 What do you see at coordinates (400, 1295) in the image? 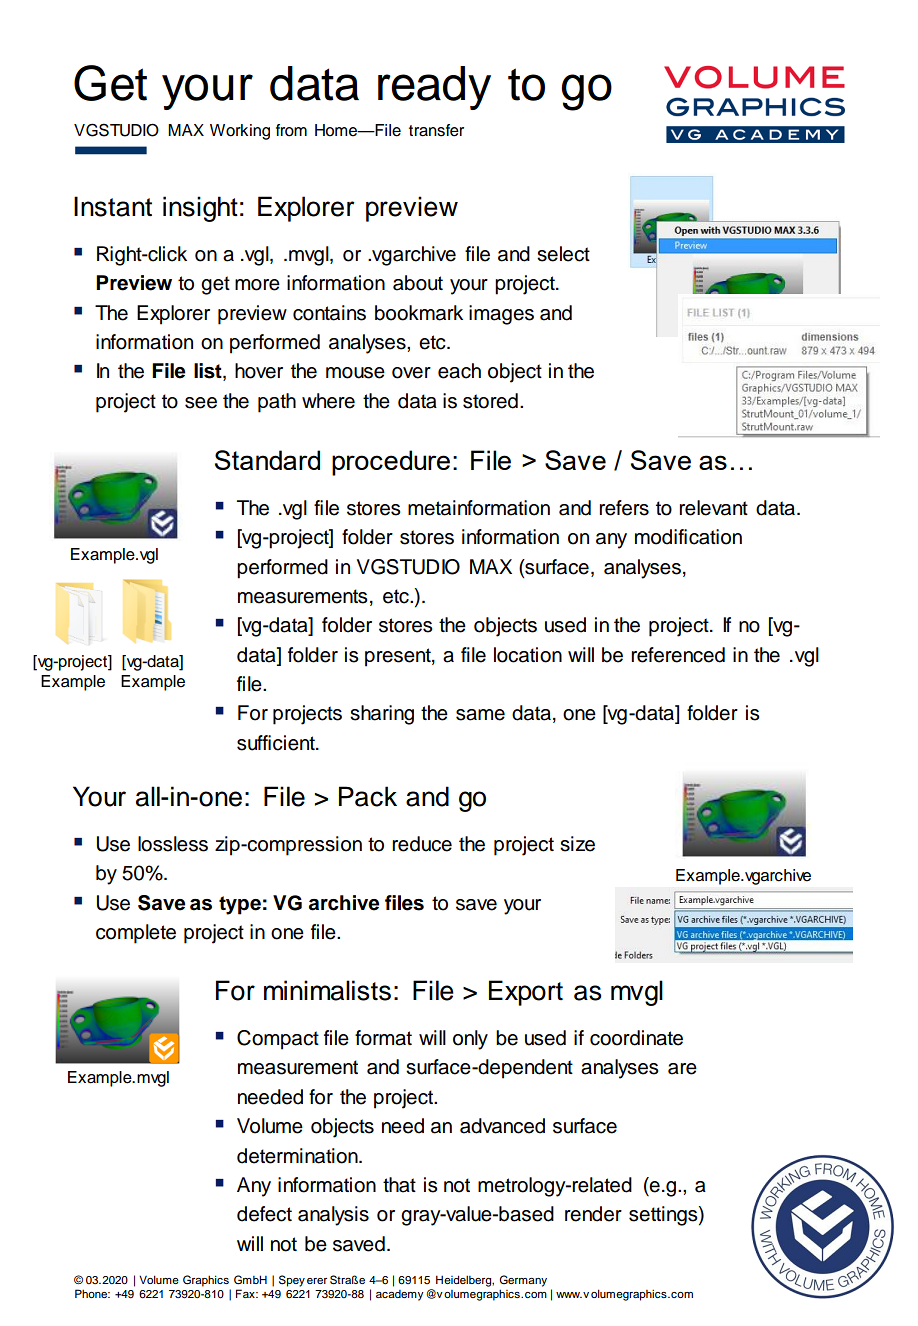
I see `academy` at bounding box center [400, 1295].
